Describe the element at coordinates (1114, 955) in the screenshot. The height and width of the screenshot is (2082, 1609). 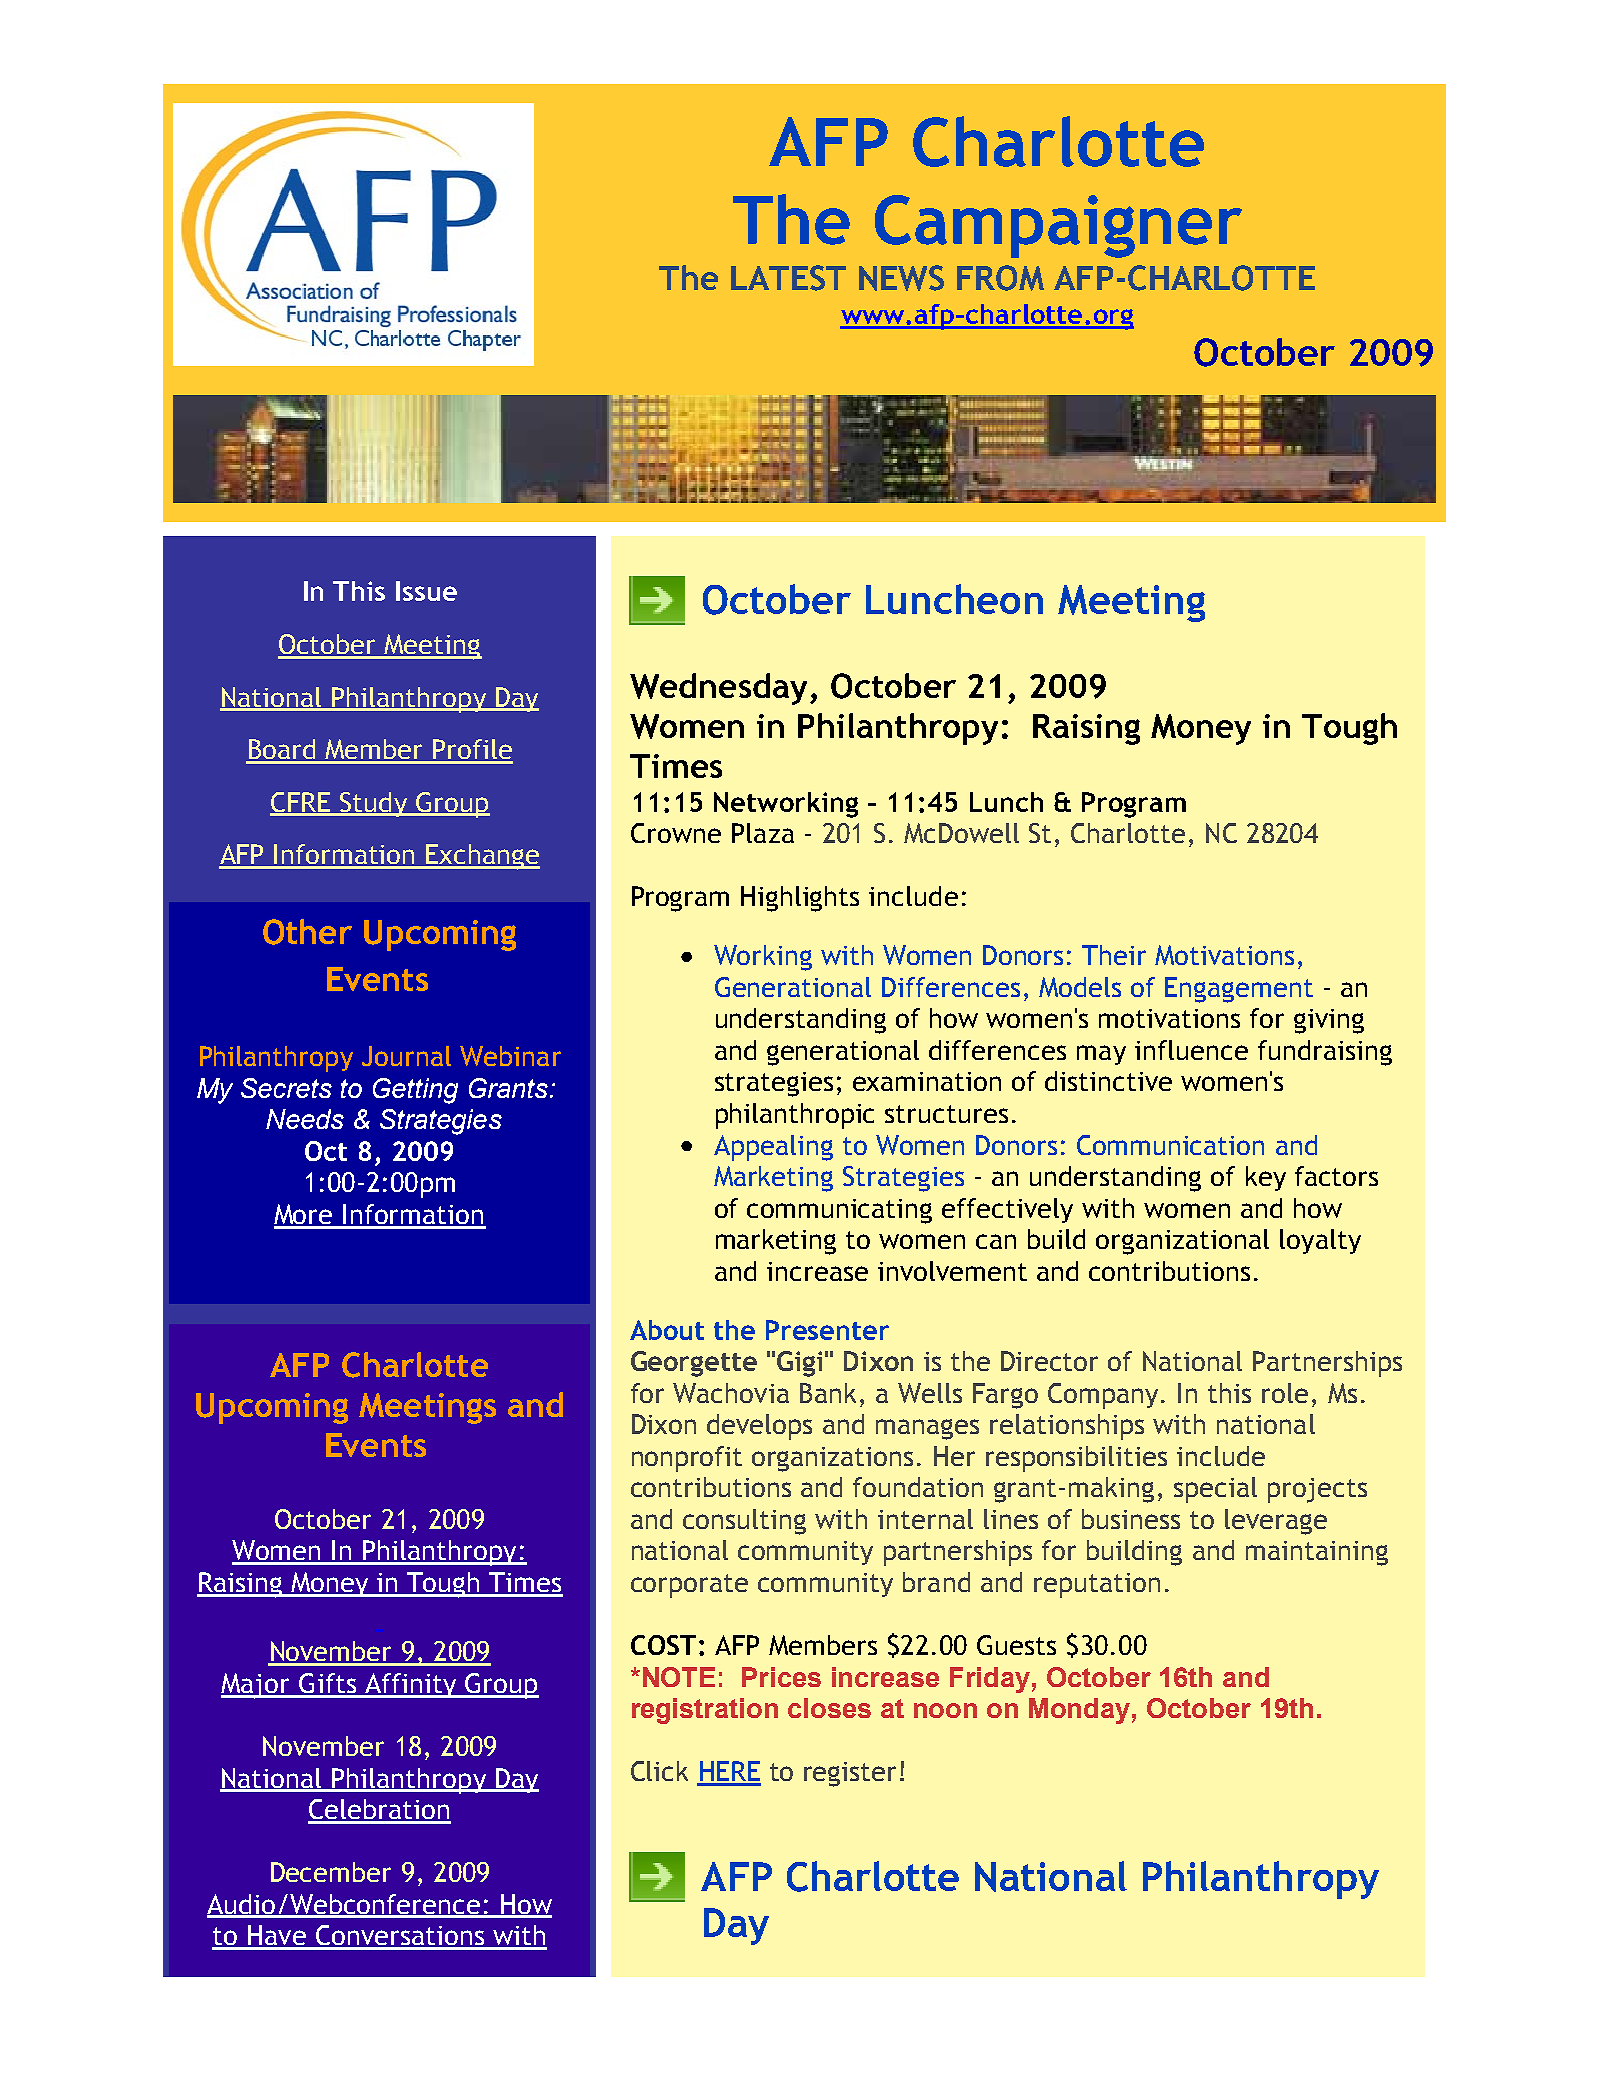
I see `Their` at that location.
